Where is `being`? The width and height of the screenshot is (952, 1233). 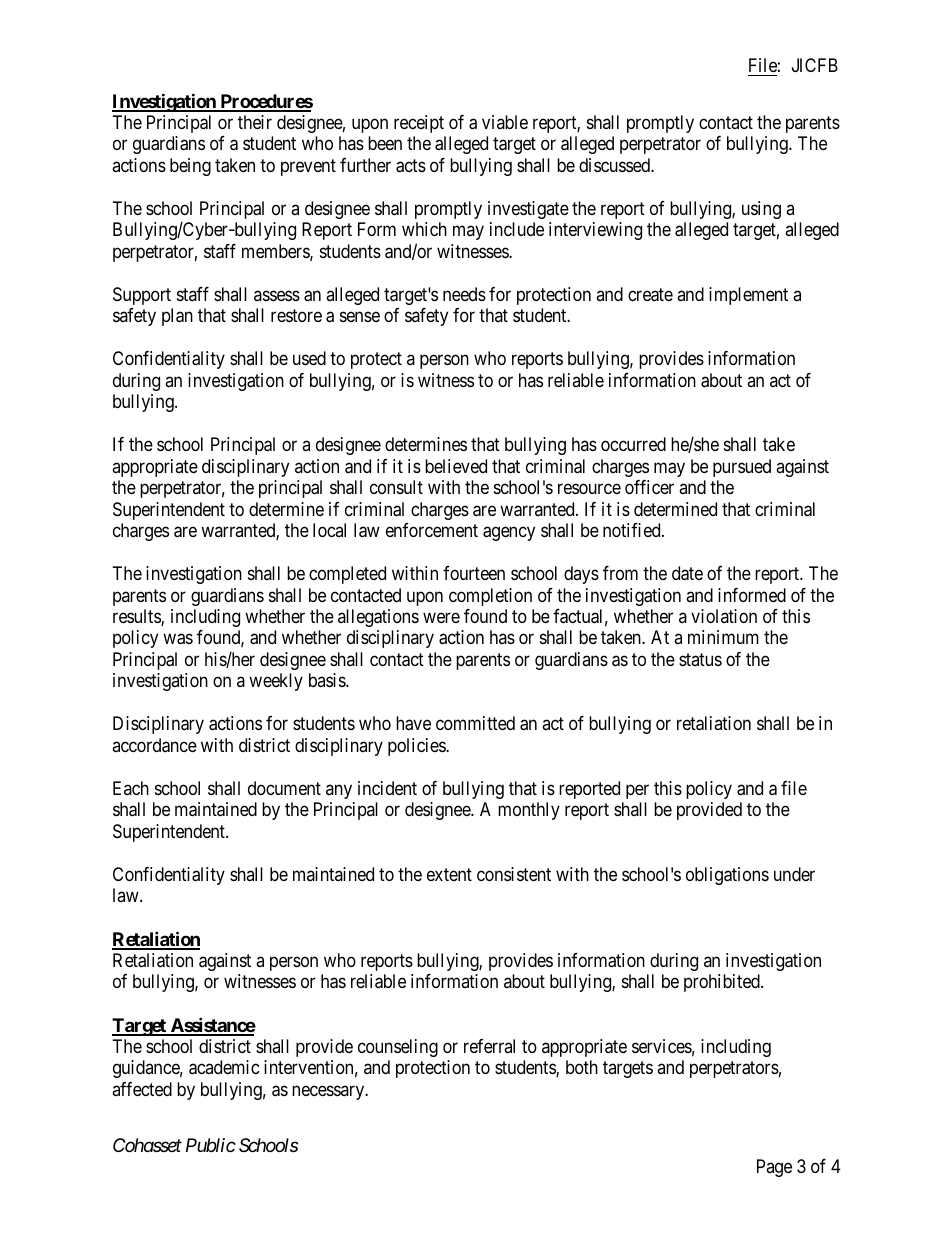 being is located at coordinates (190, 167).
